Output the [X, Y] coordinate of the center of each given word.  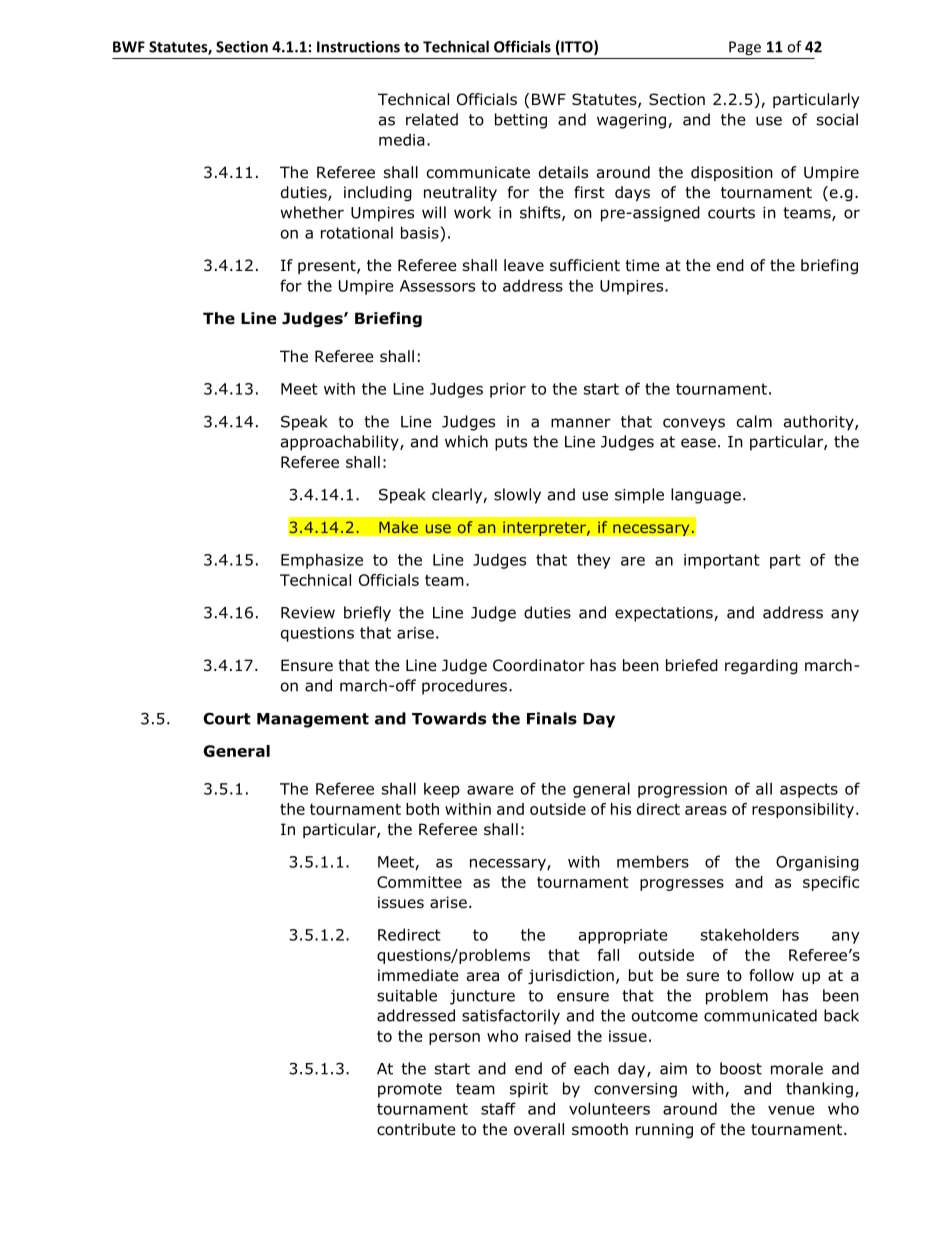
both [422, 809]
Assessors [437, 286]
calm [754, 421]
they [594, 561]
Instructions [358, 47]
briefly [367, 614]
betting [521, 121]
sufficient [585, 265]
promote [410, 1090]
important [722, 561]
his [621, 809]
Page [745, 48]
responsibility [803, 810]
